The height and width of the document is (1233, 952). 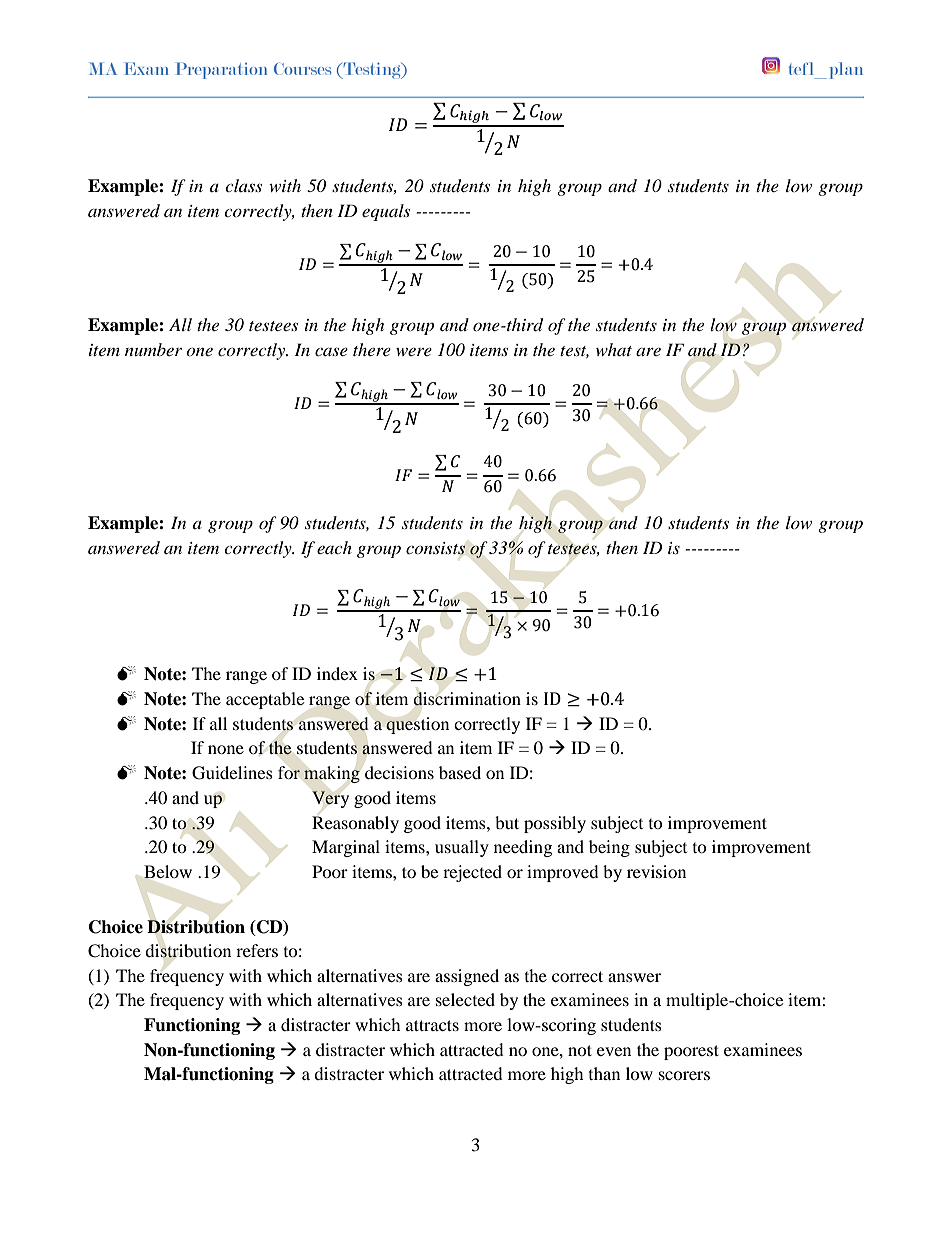 I want to click on equals, so click(x=386, y=212).
